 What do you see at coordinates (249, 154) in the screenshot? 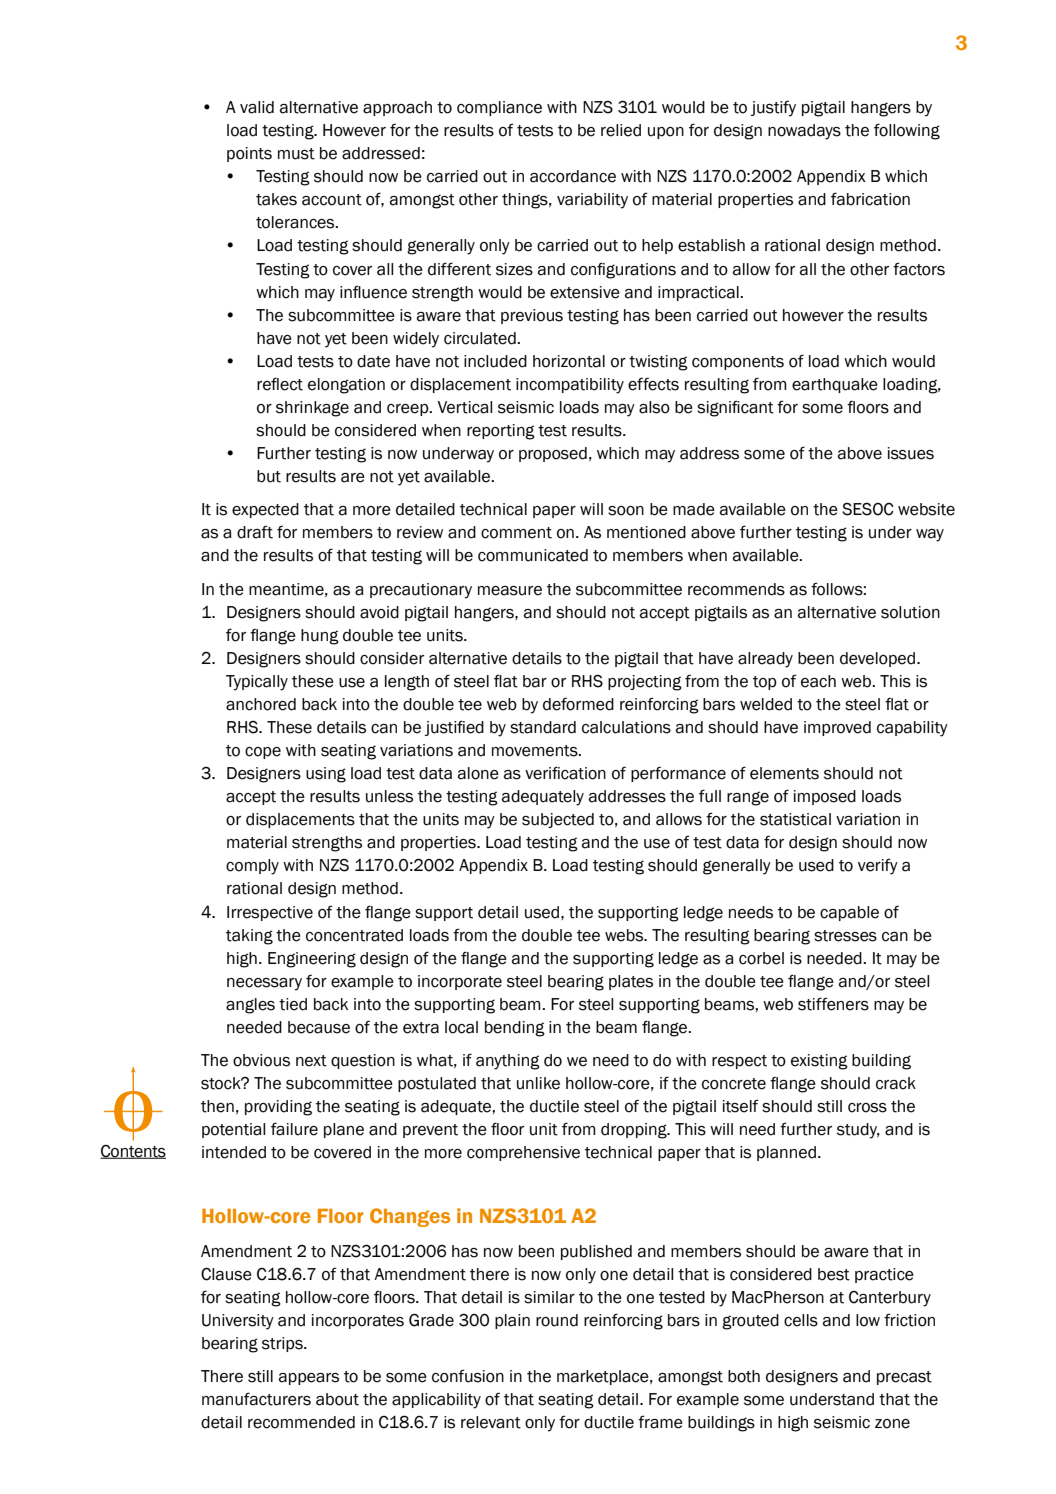
I see `points` at bounding box center [249, 154].
